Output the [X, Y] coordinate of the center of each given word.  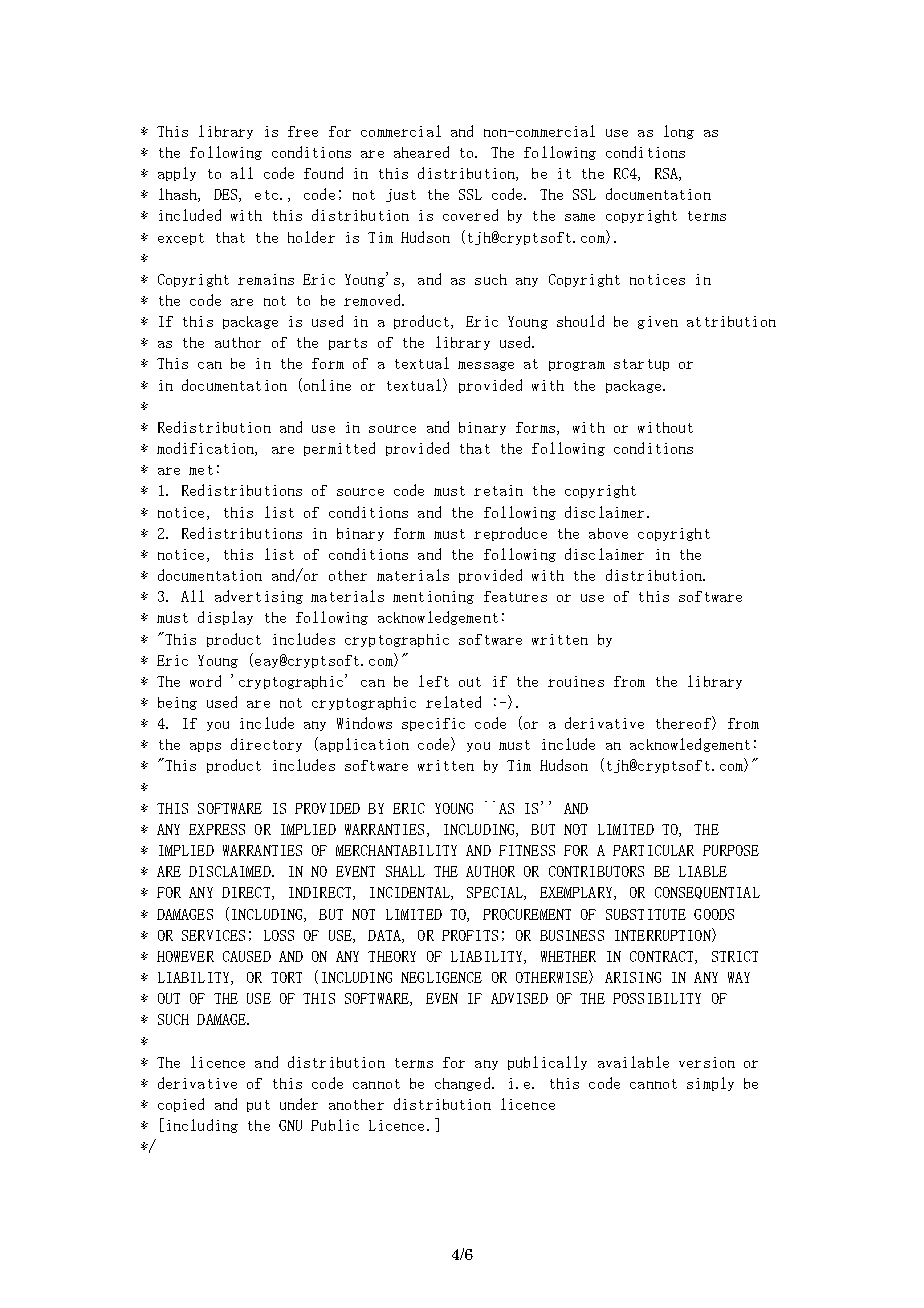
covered [470, 215]
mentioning [433, 597]
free [303, 131]
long [679, 132]
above [608, 533]
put [258, 1106]
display [225, 618]
